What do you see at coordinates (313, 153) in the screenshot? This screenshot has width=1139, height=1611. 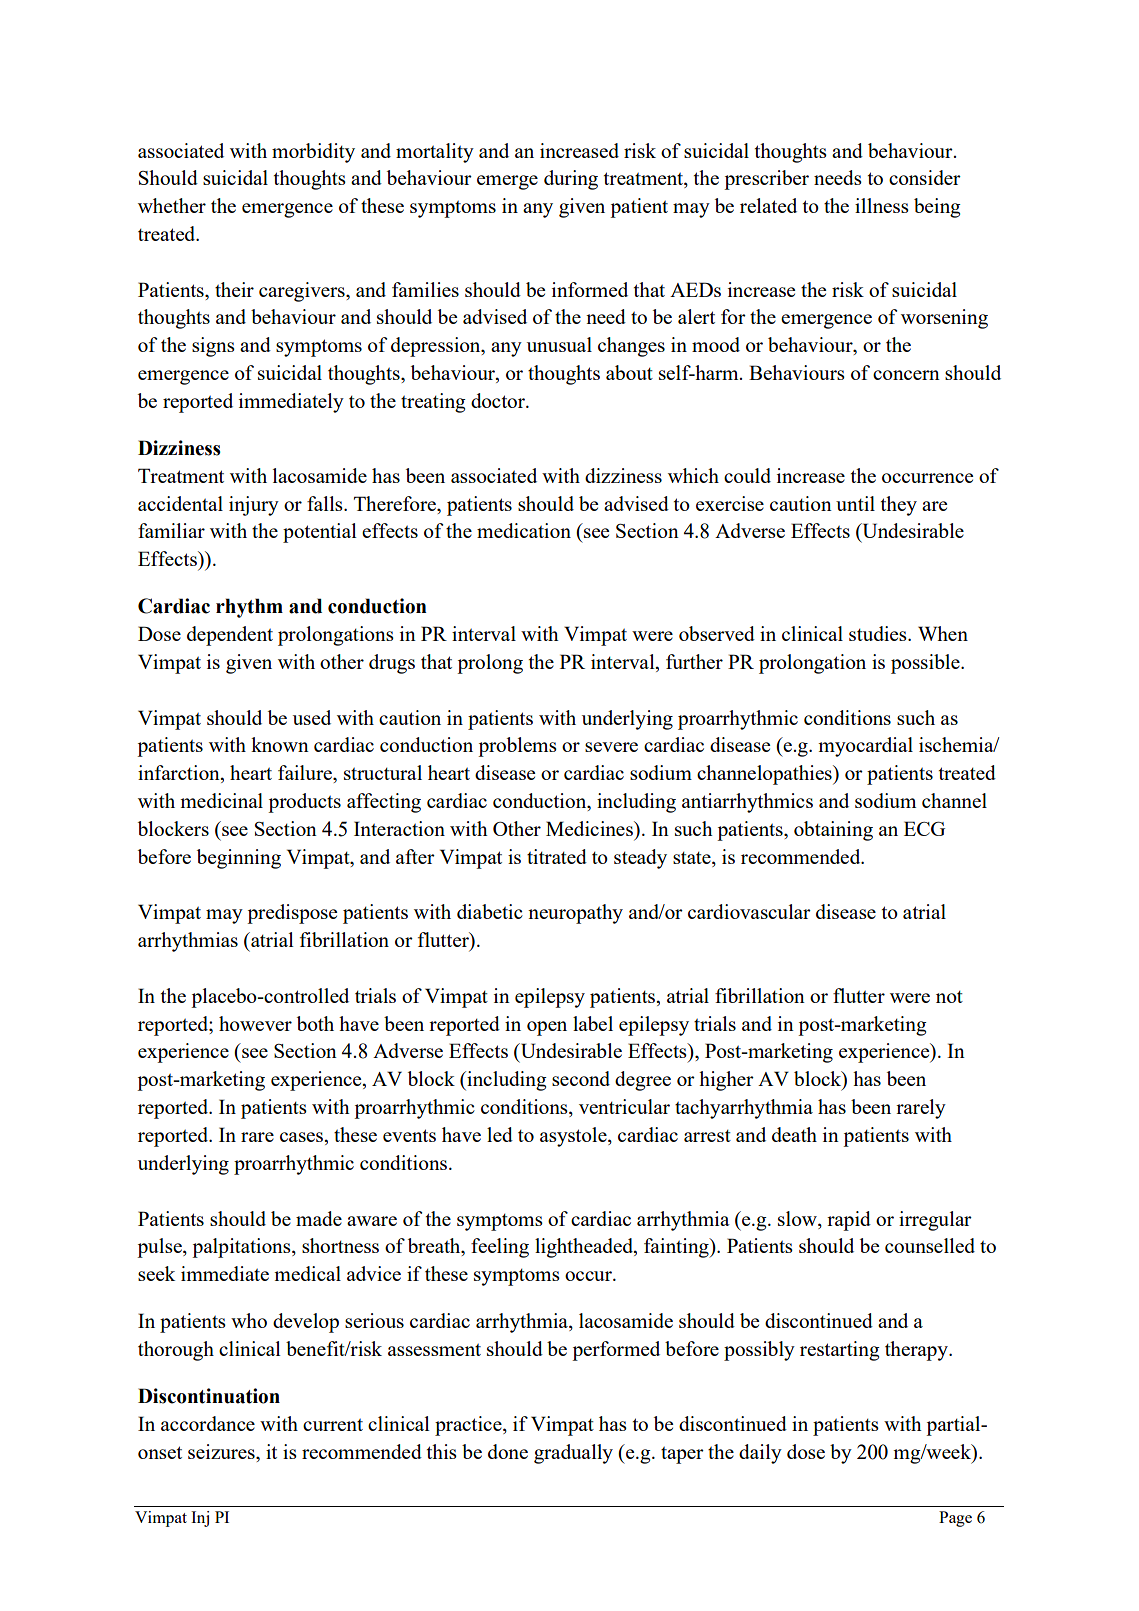 I see `morbidity` at bounding box center [313, 153].
